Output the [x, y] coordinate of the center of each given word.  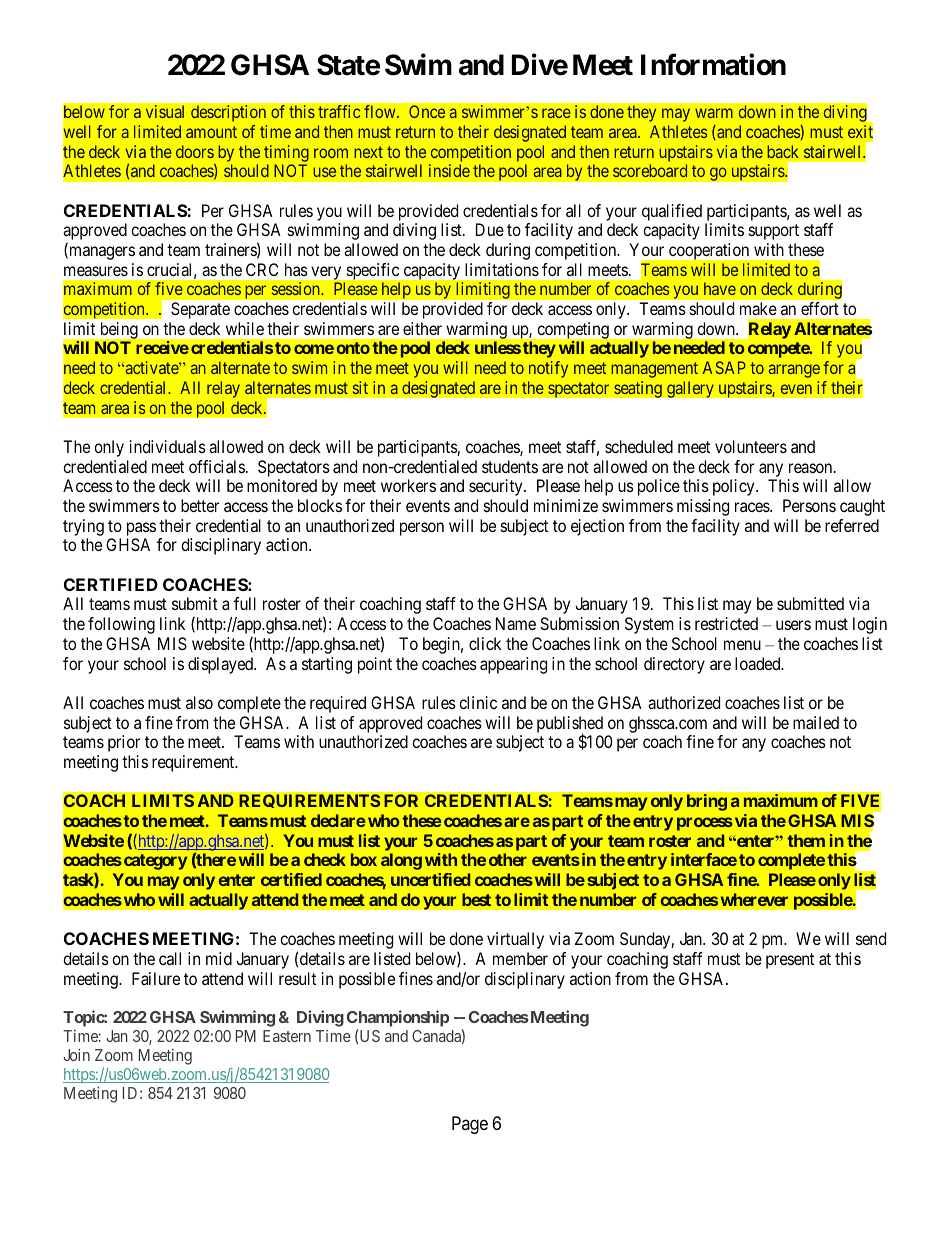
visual [165, 111]
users [793, 625]
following [121, 625]
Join [76, 1055]
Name [516, 623]
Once [427, 111]
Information [713, 64]
